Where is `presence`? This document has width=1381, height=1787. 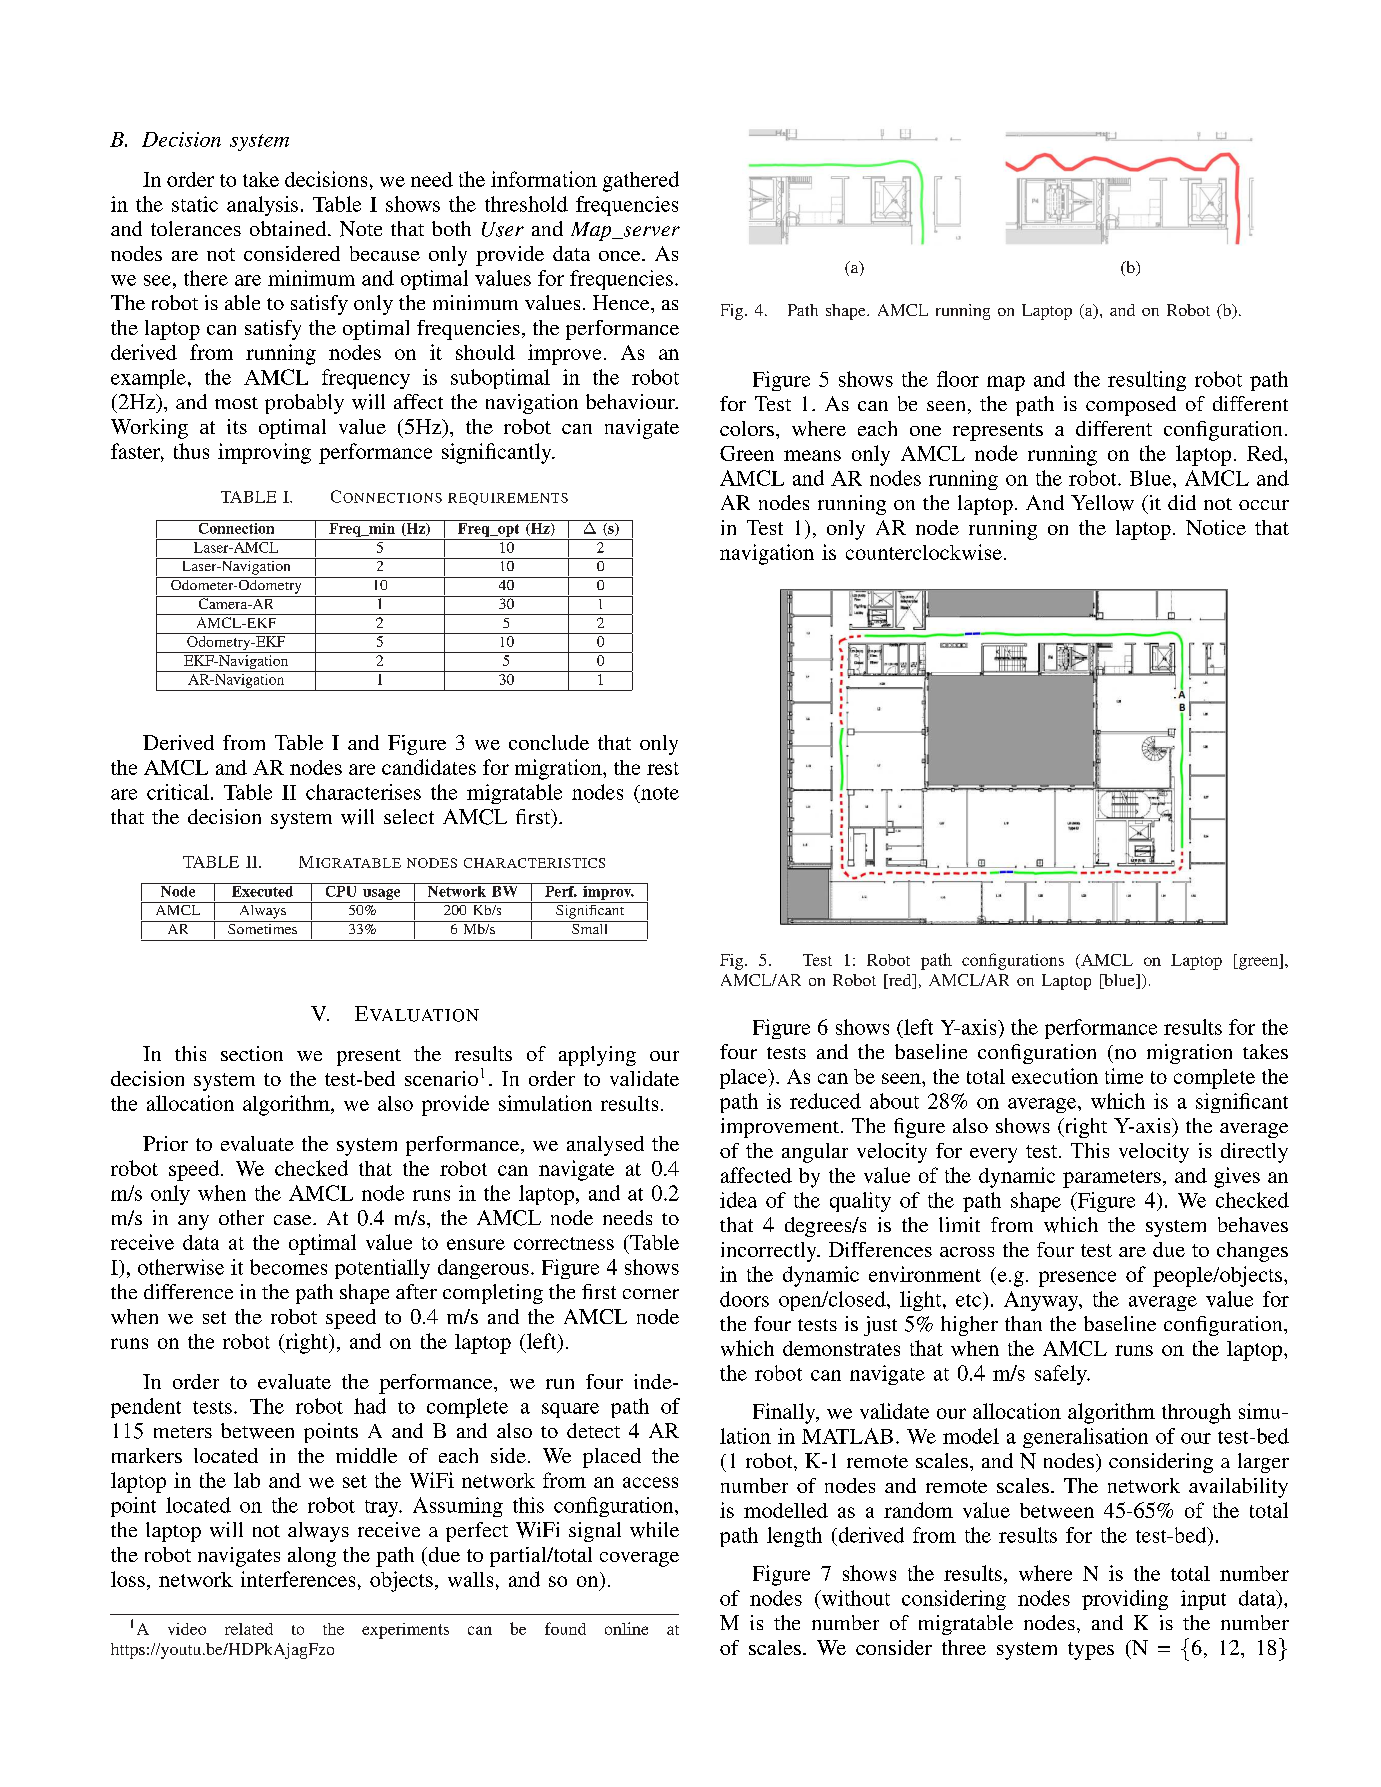
presence is located at coordinates (1077, 1279).
